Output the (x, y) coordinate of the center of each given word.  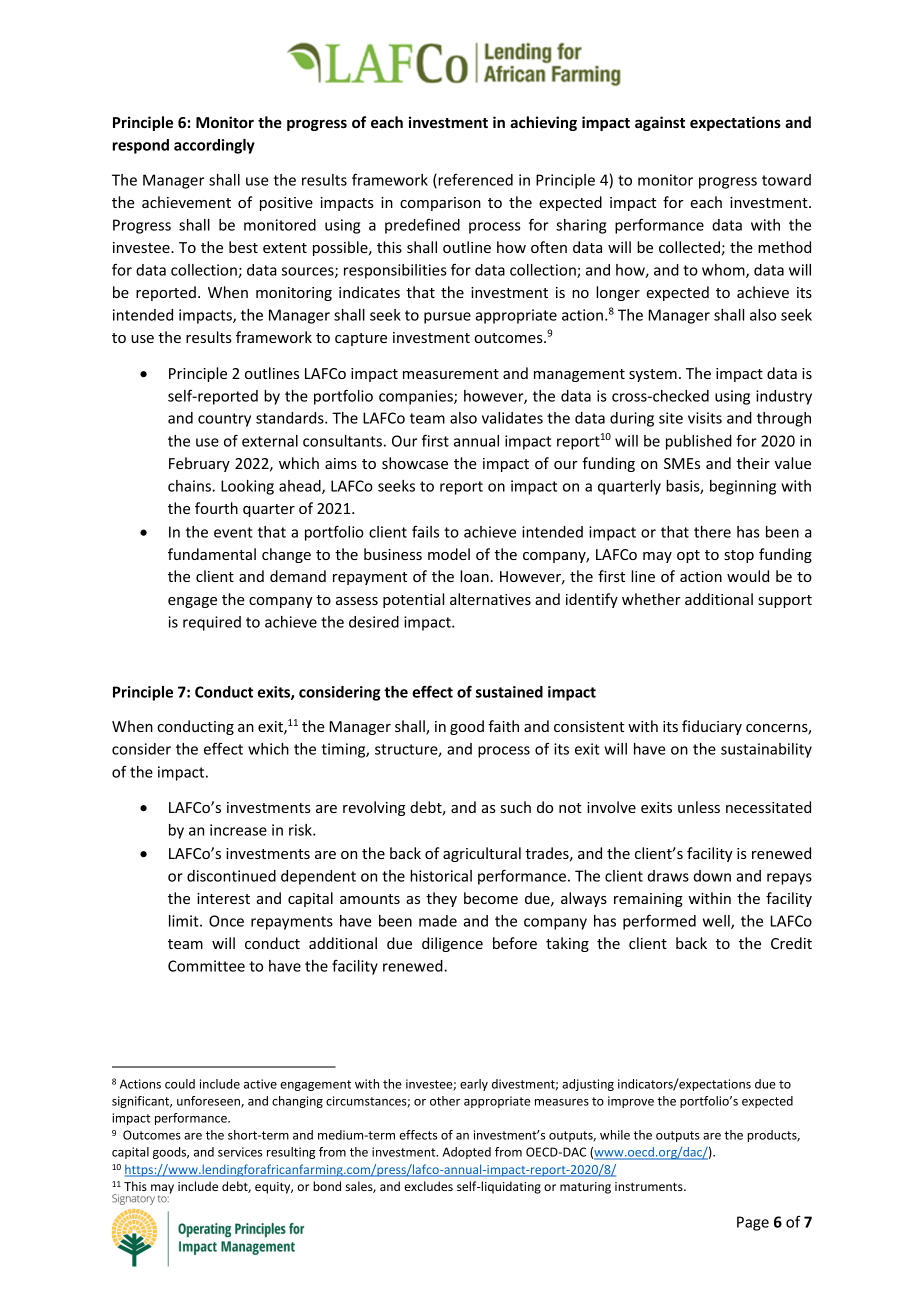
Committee (206, 966)
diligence (452, 944)
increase (238, 830)
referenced (474, 181)
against (660, 123)
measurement (451, 374)
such (516, 807)
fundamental (212, 554)
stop (739, 556)
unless (699, 807)
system (653, 375)
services (240, 1152)
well (717, 922)
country (224, 420)
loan (474, 576)
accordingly (214, 146)
